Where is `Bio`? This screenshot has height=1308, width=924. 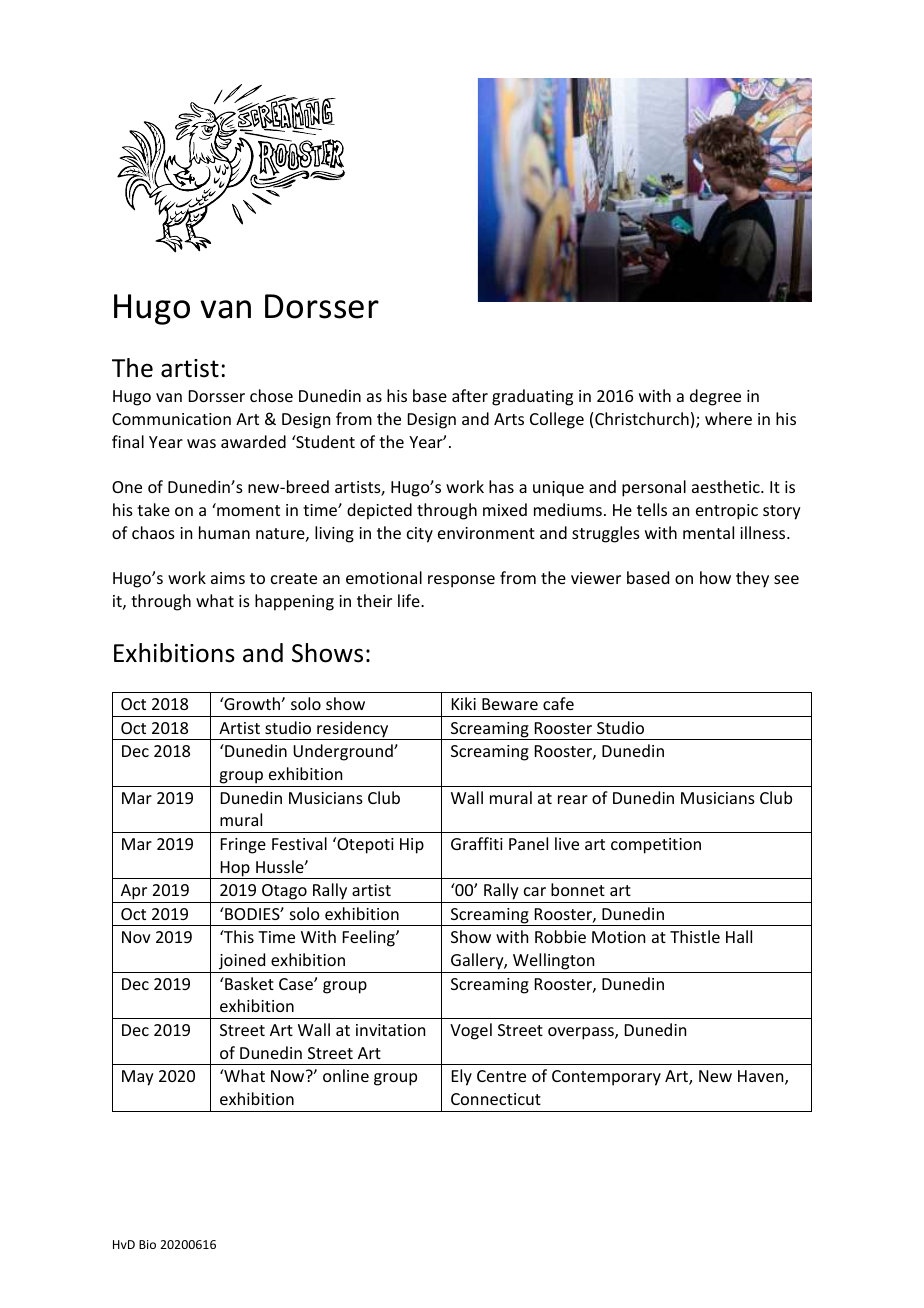 Bio is located at coordinates (147, 1244).
